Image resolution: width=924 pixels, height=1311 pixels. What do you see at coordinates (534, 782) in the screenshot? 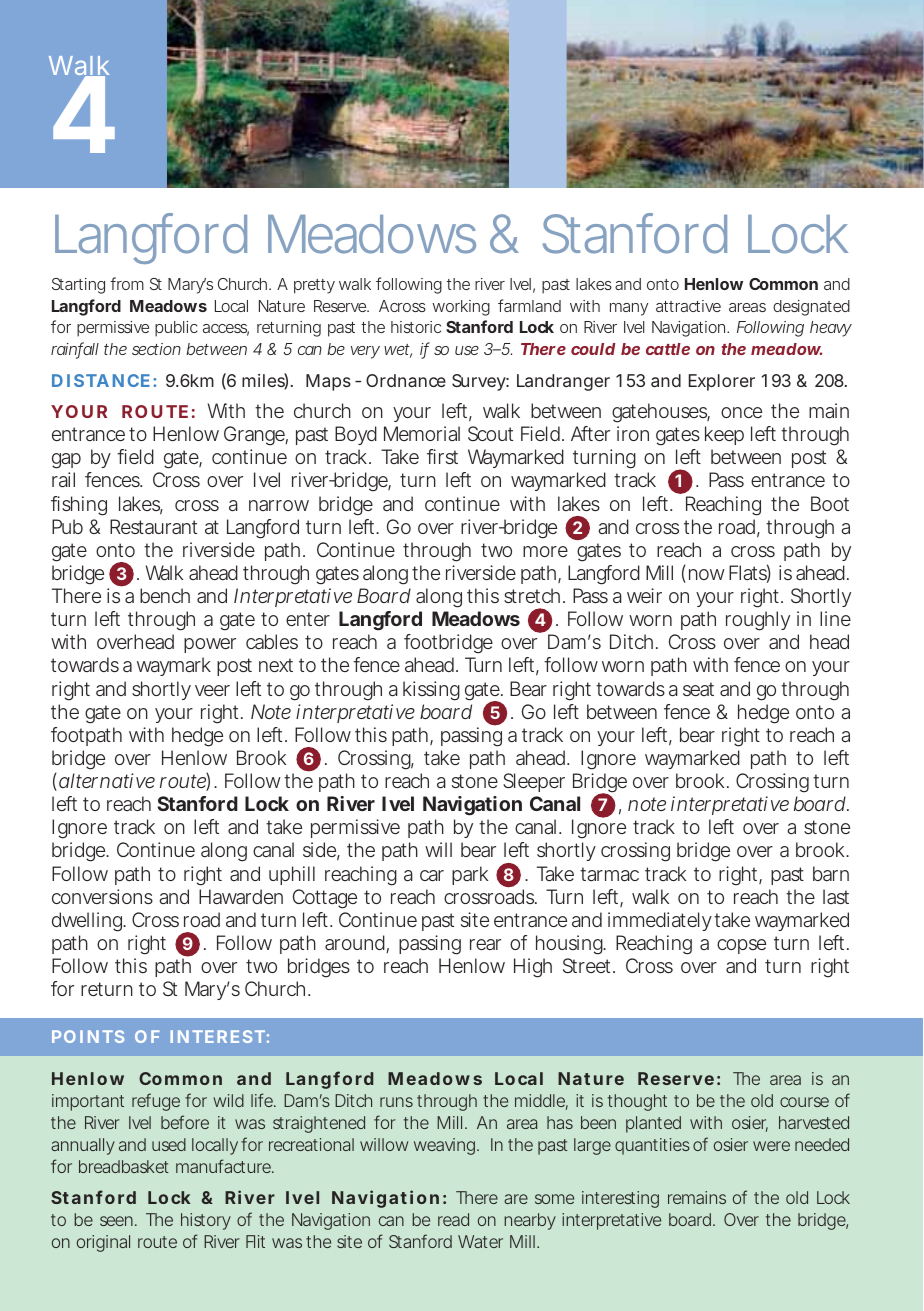
I see `Sleeper` at bounding box center [534, 782].
